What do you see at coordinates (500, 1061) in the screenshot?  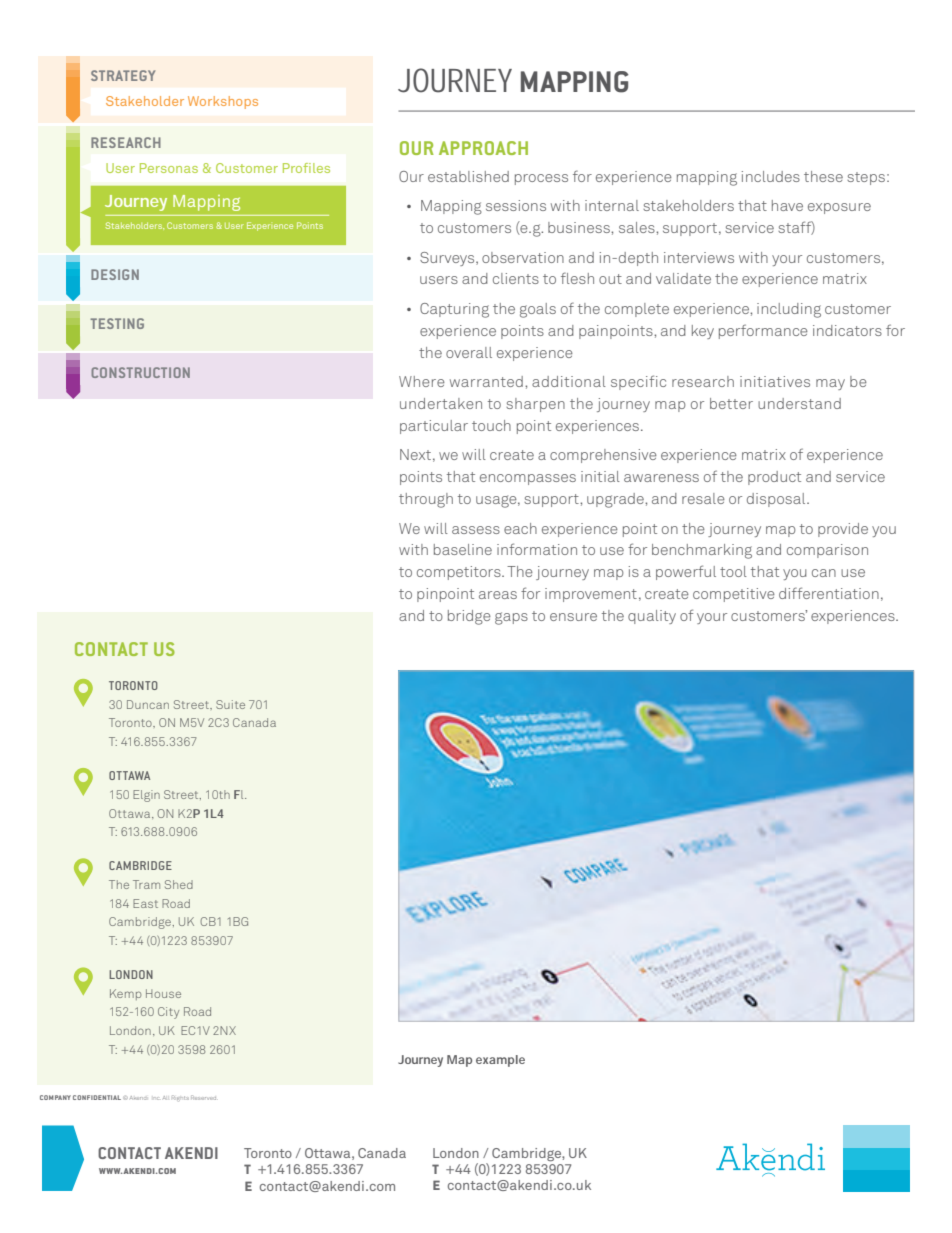 I see `example` at bounding box center [500, 1061].
